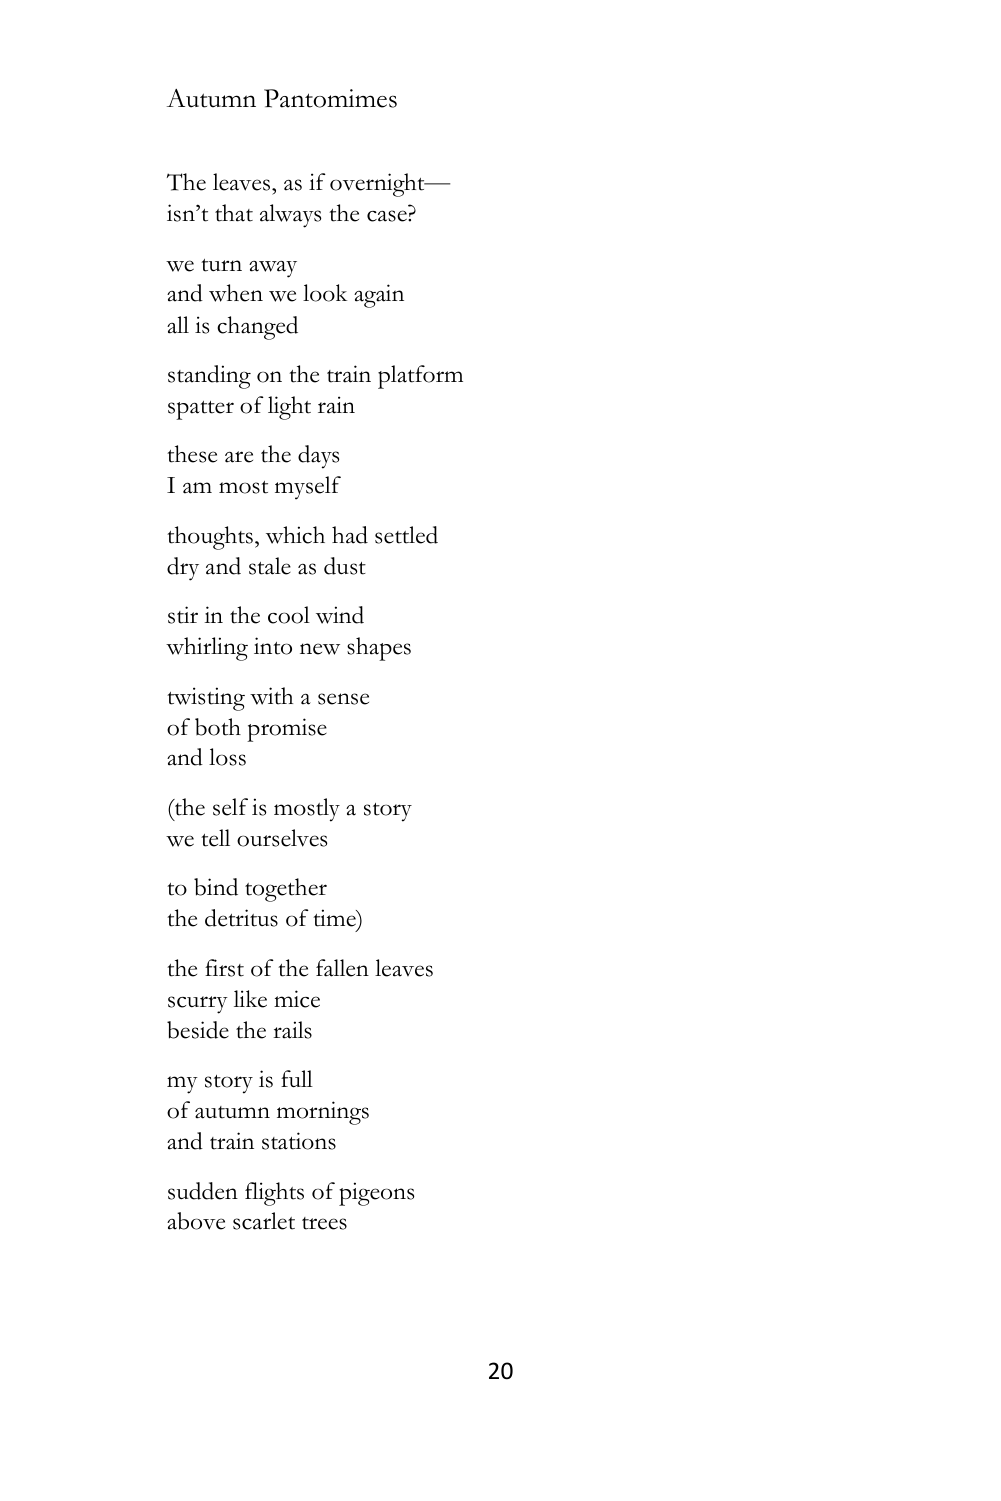  Describe the element at coordinates (290, 216) in the screenshot. I see `always` at that location.
